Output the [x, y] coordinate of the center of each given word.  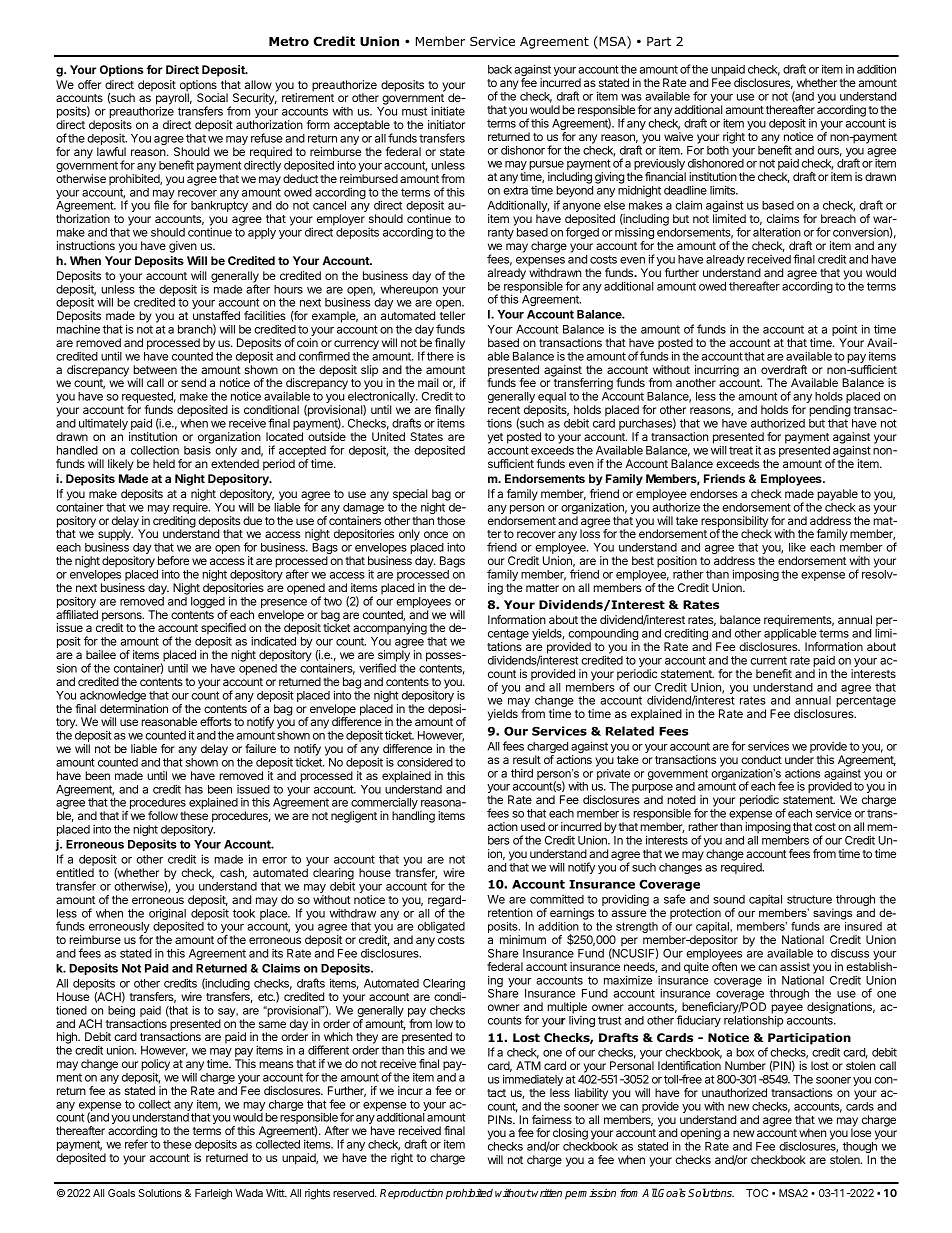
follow [163, 815]
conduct [761, 759]
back [500, 69]
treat [741, 450]
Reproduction [411, 1194]
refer [136, 1144]
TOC [757, 1193]
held [164, 463]
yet [495, 438]
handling [413, 817]
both [718, 150]
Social [212, 97]
